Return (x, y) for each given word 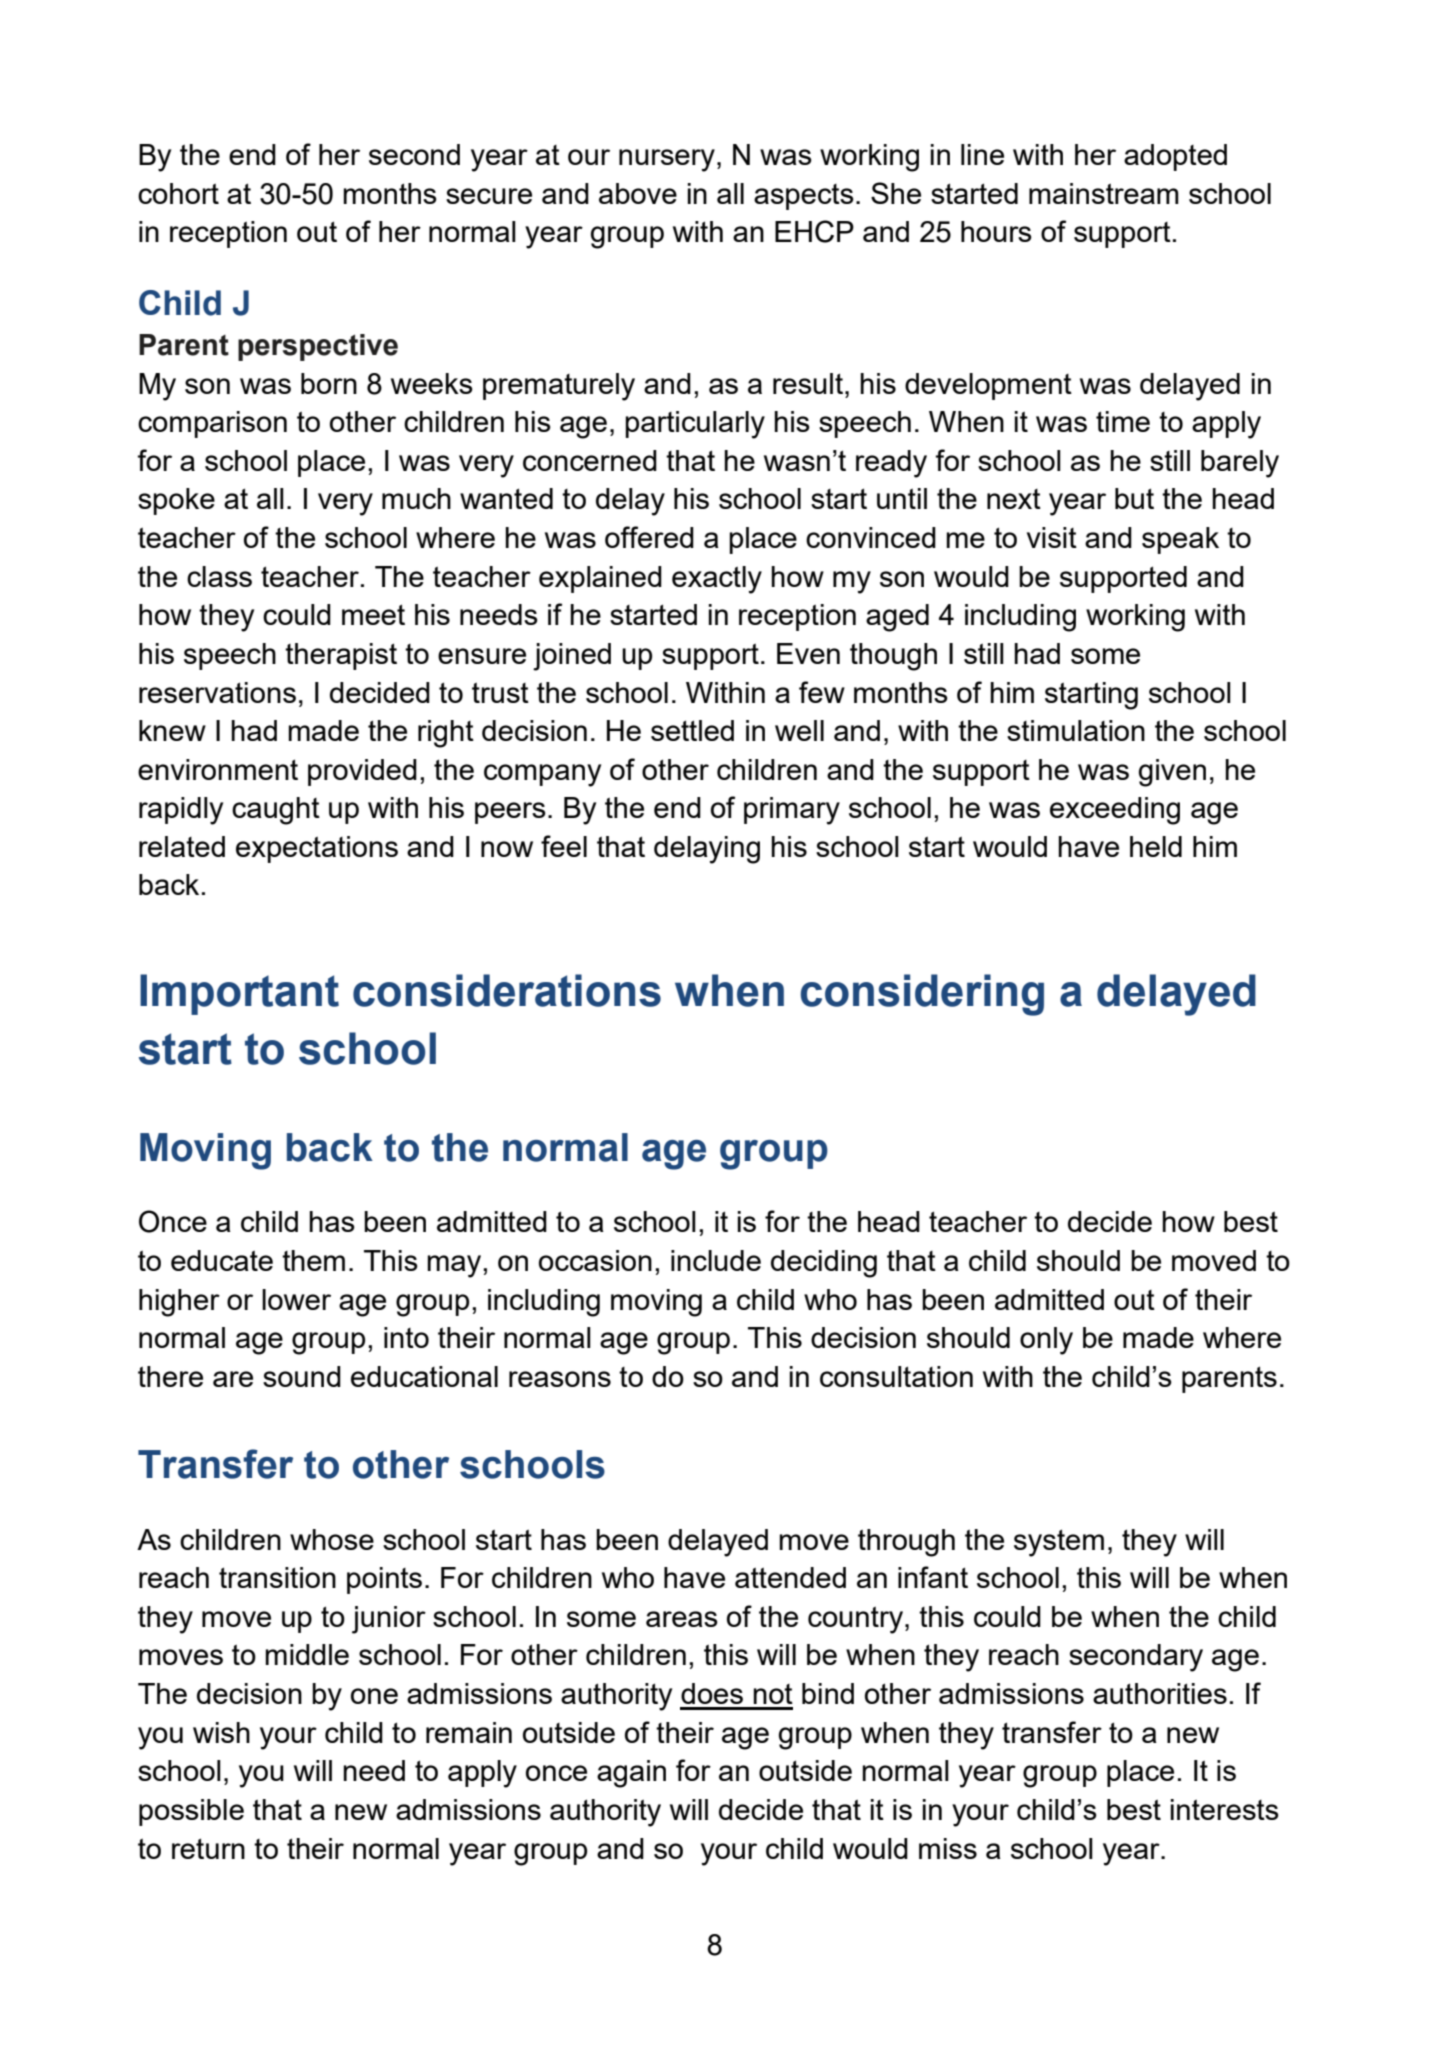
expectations (317, 849)
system (1059, 1543)
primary (792, 811)
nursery (667, 160)
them (313, 1260)
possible (191, 1812)
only (1046, 1341)
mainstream (1104, 193)
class (219, 576)
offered (649, 537)
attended (790, 1577)
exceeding (1115, 811)
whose (332, 1539)
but (1134, 498)
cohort (178, 193)
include (716, 1260)
